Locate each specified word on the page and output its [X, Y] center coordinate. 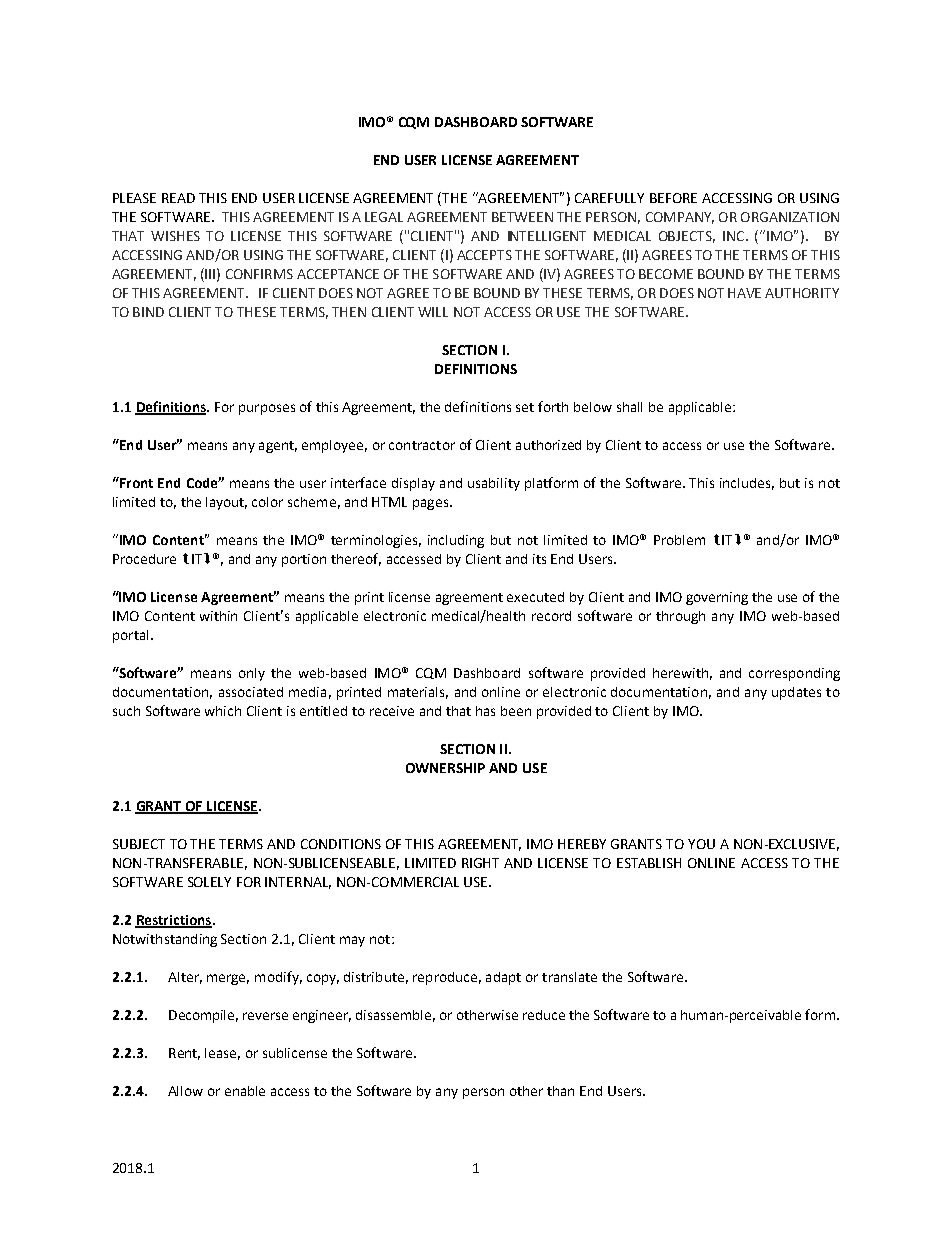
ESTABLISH [649, 863]
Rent [184, 1054]
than [560, 1091]
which [223, 711]
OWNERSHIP [445, 768]
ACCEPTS [484, 255]
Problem [679, 540]
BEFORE [673, 198]
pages [432, 504]
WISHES [175, 236]
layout [226, 503]
